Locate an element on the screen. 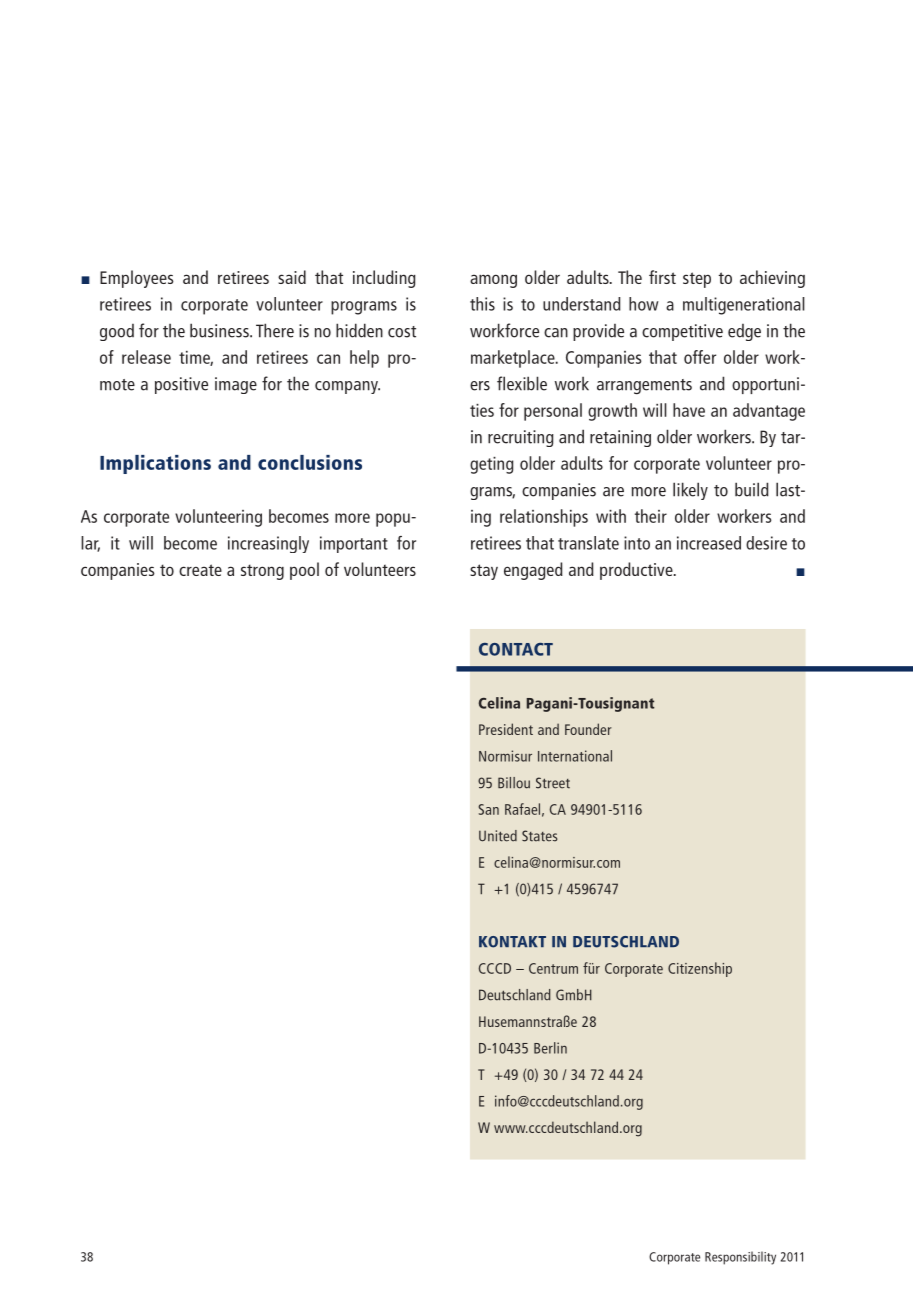 This screenshot has width=913, height=1316. create is located at coordinates (200, 570).
